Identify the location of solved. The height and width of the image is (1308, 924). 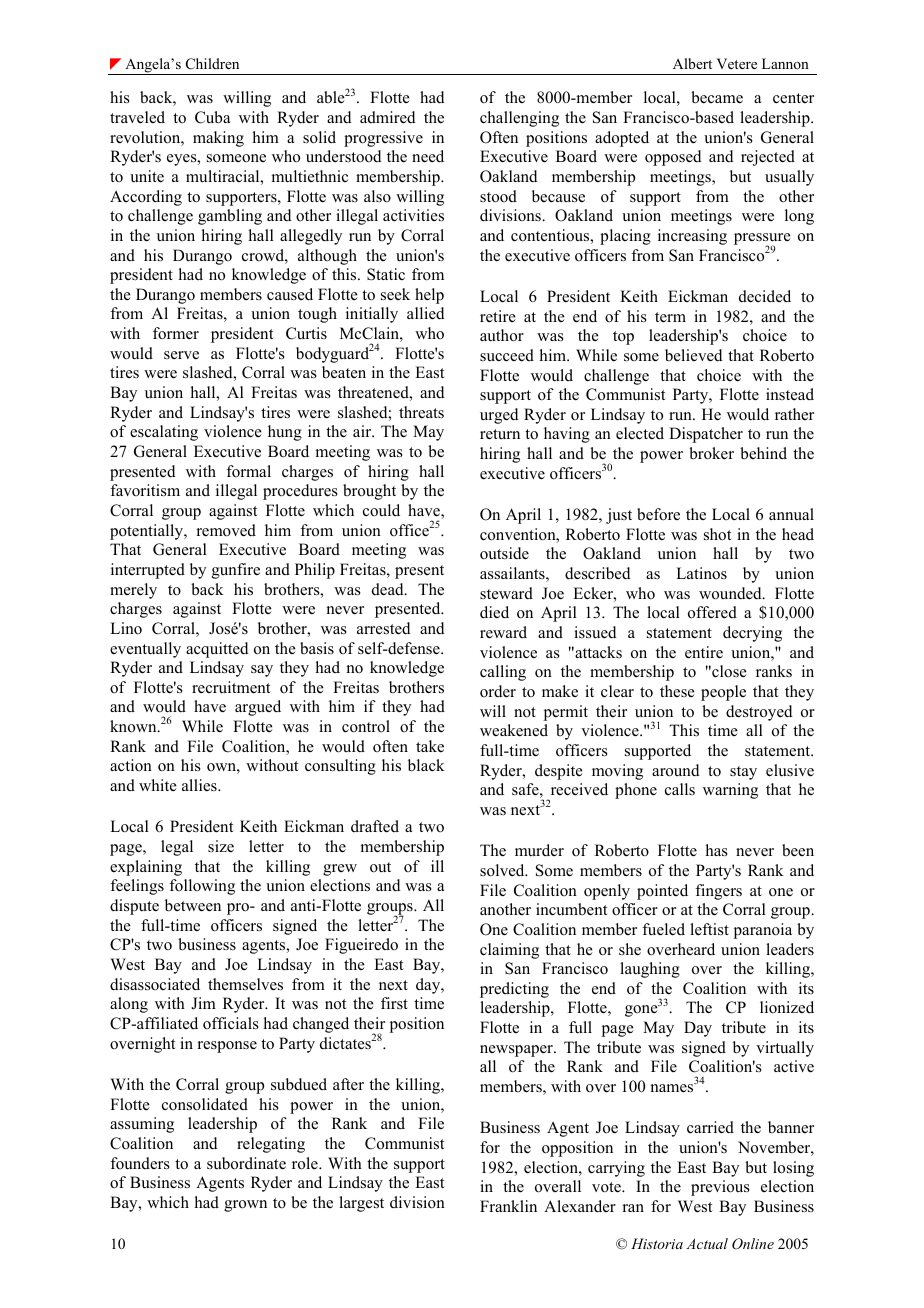
(503, 870).
